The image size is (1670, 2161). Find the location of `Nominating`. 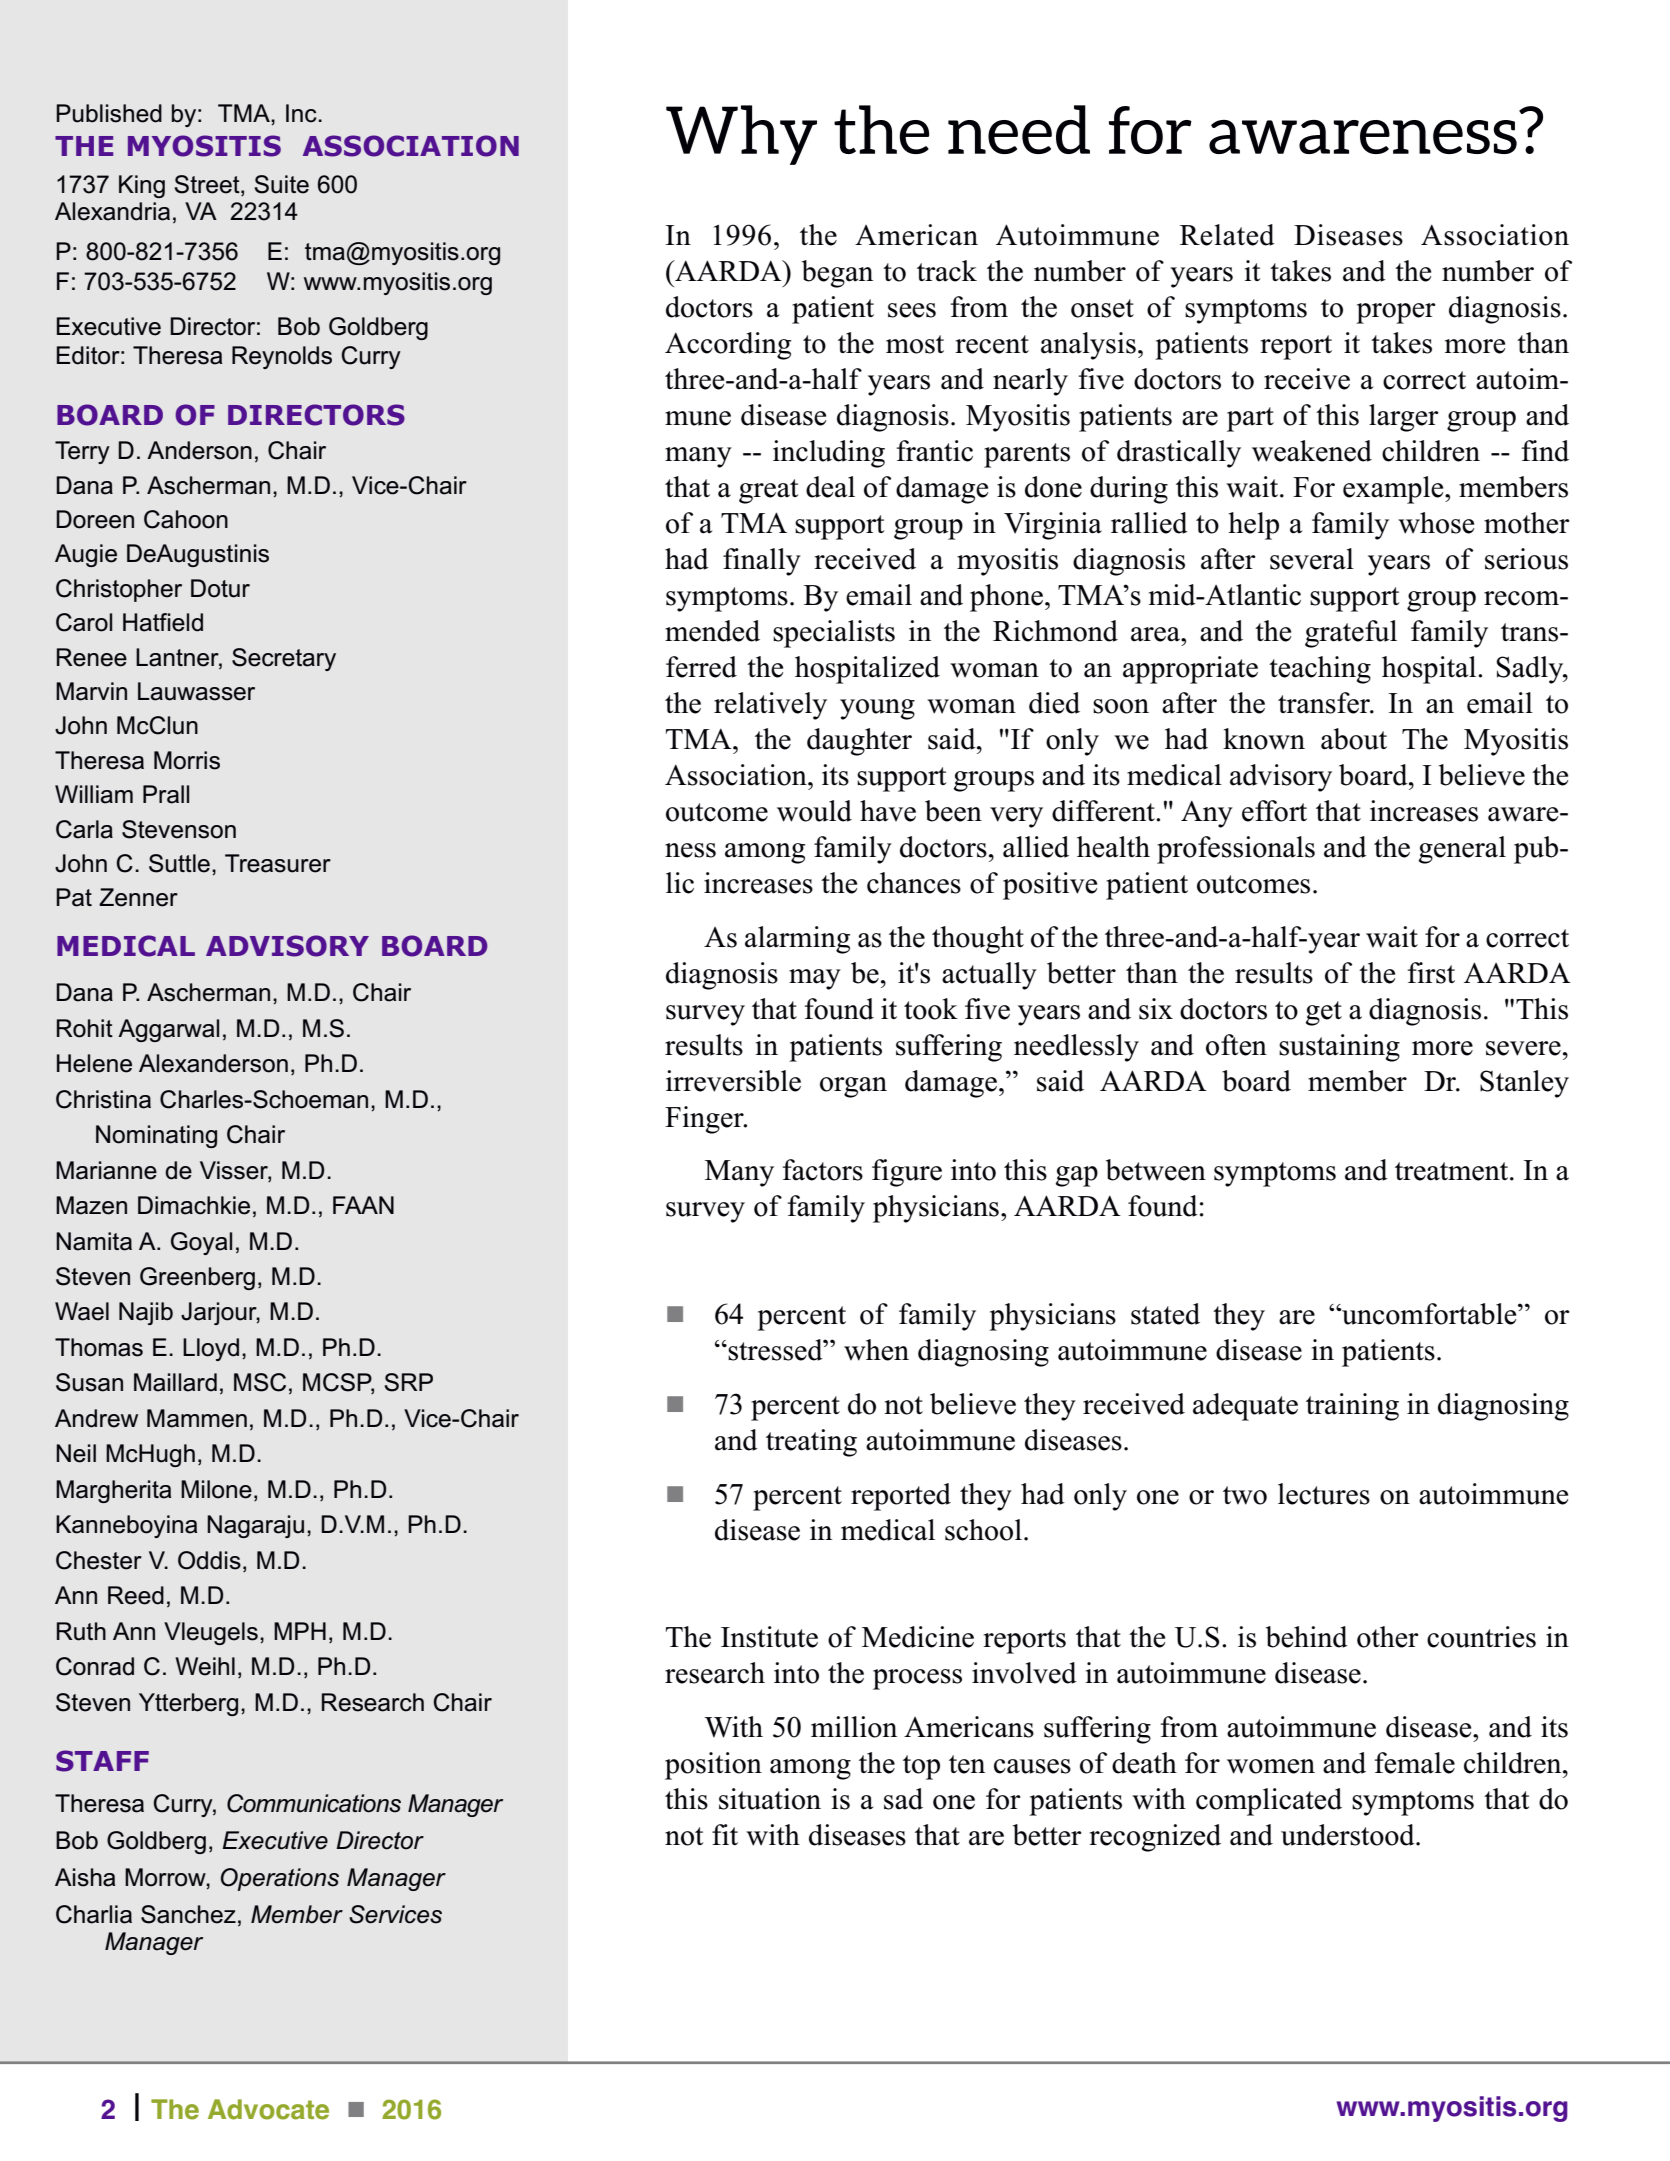

Nominating is located at coordinates (156, 1136).
